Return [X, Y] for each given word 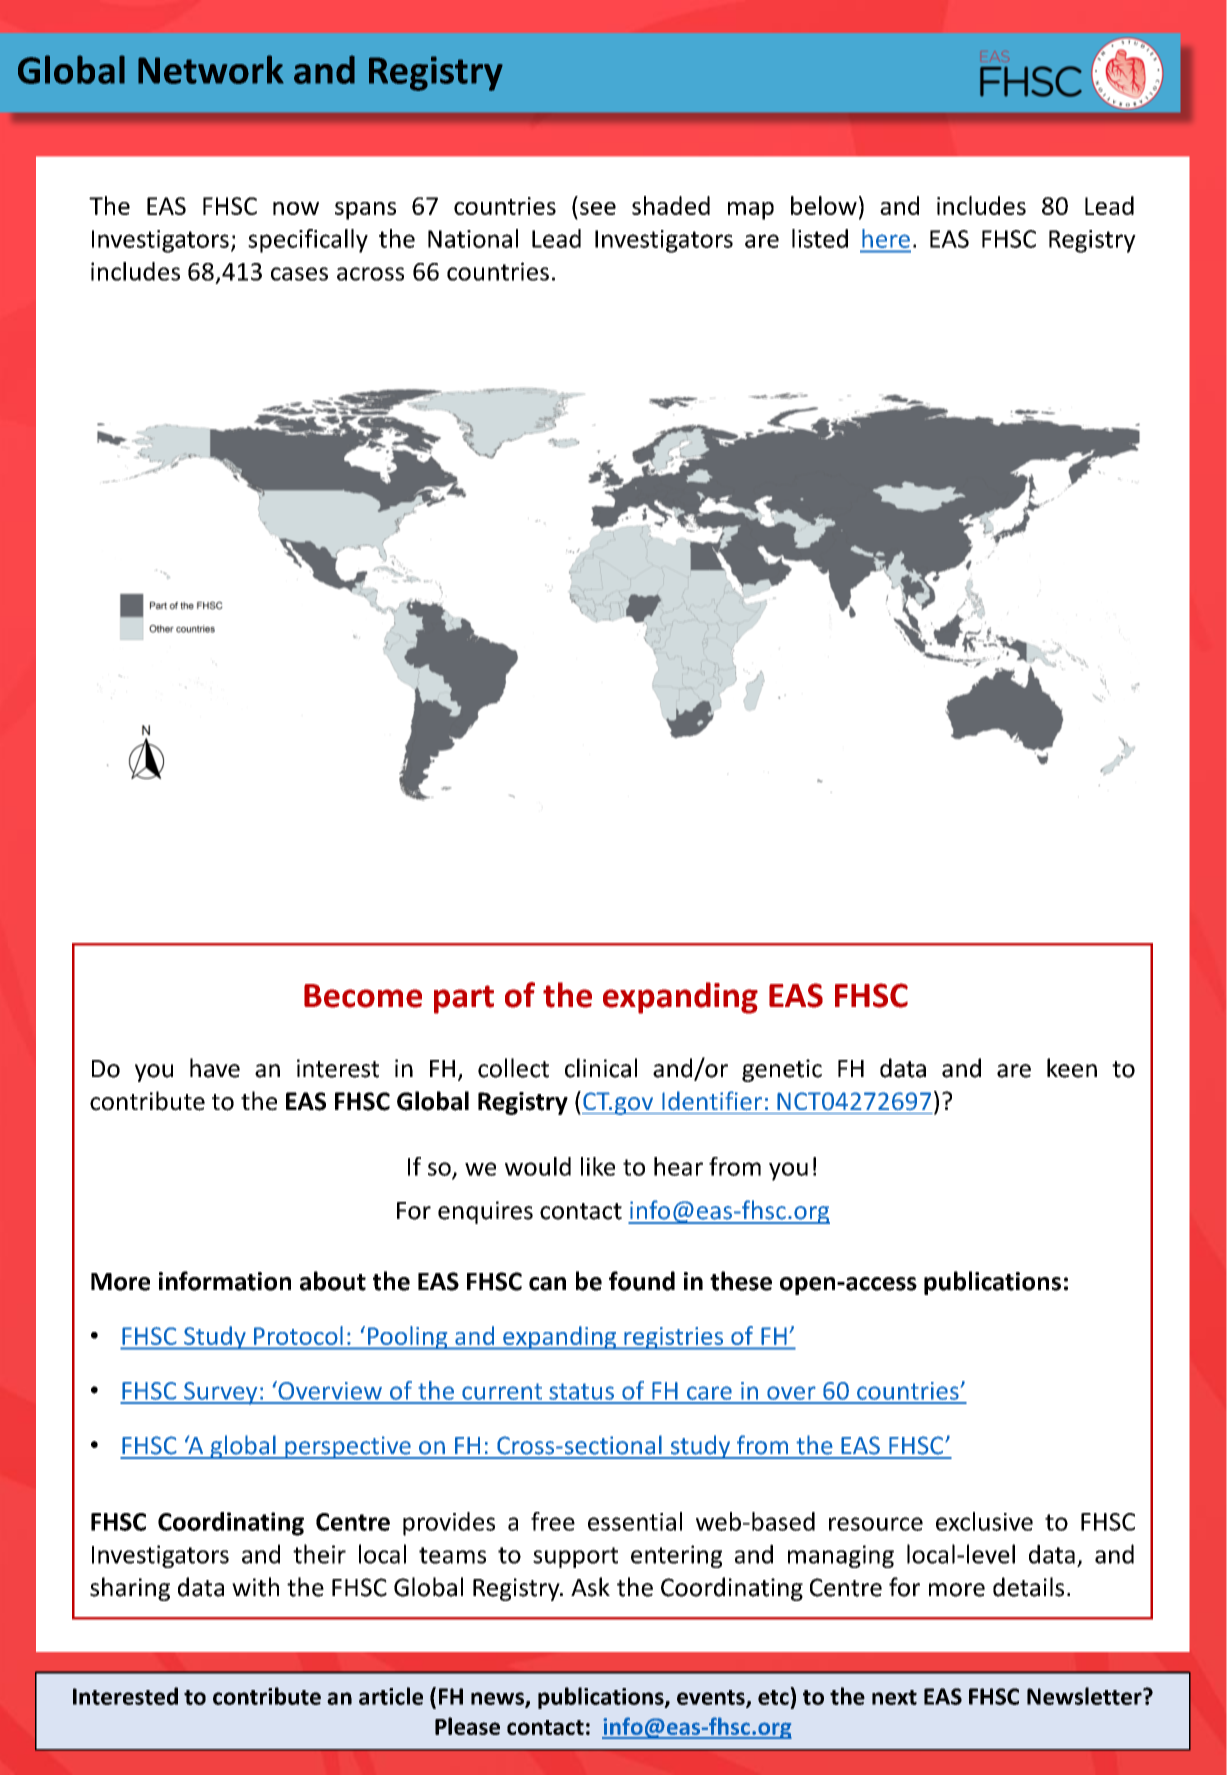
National [473, 238]
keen [1072, 1068]
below [824, 205]
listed [820, 238]
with [255, 1587]
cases [299, 274]
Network [211, 69]
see [598, 208]
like [598, 1166]
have [215, 1068]
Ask [590, 1587]
